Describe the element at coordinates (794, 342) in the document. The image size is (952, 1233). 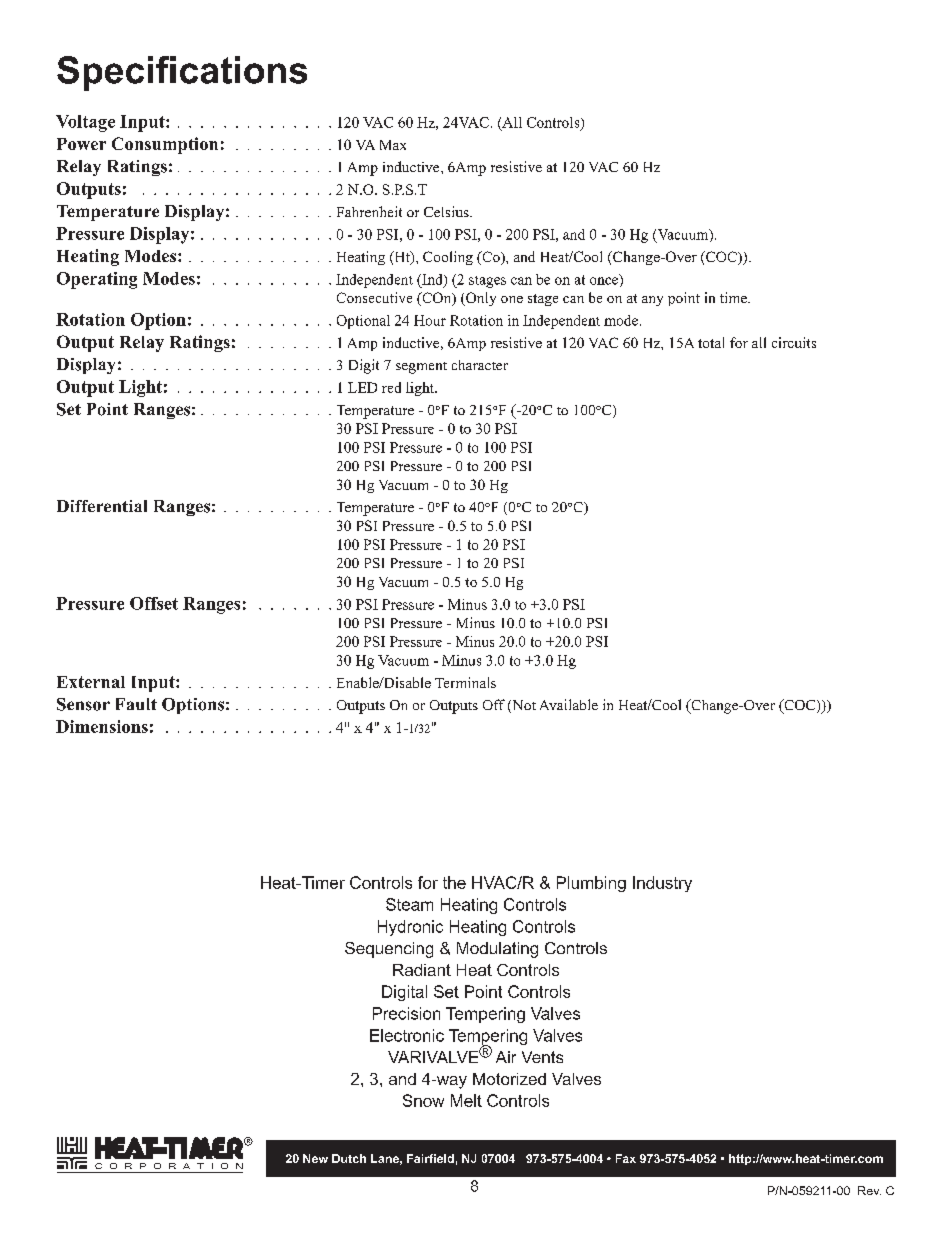
I see `circuits` at that location.
